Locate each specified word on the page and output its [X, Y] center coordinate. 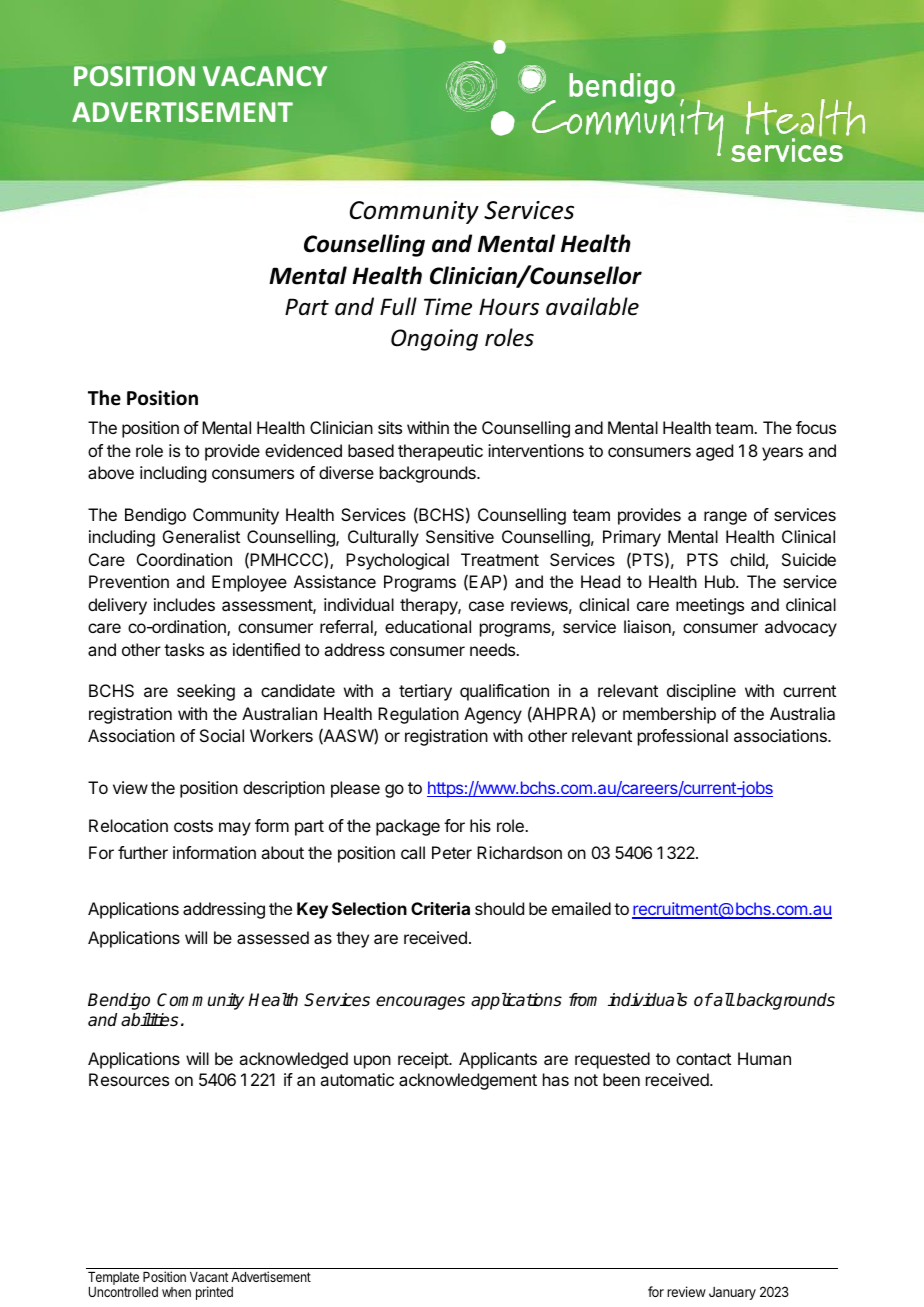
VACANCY [265, 76]
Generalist [201, 536]
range [725, 518]
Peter [452, 852]
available [592, 306]
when [176, 1292]
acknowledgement [468, 1081]
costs [193, 826]
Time [448, 307]
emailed [581, 908]
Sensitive [460, 536]
